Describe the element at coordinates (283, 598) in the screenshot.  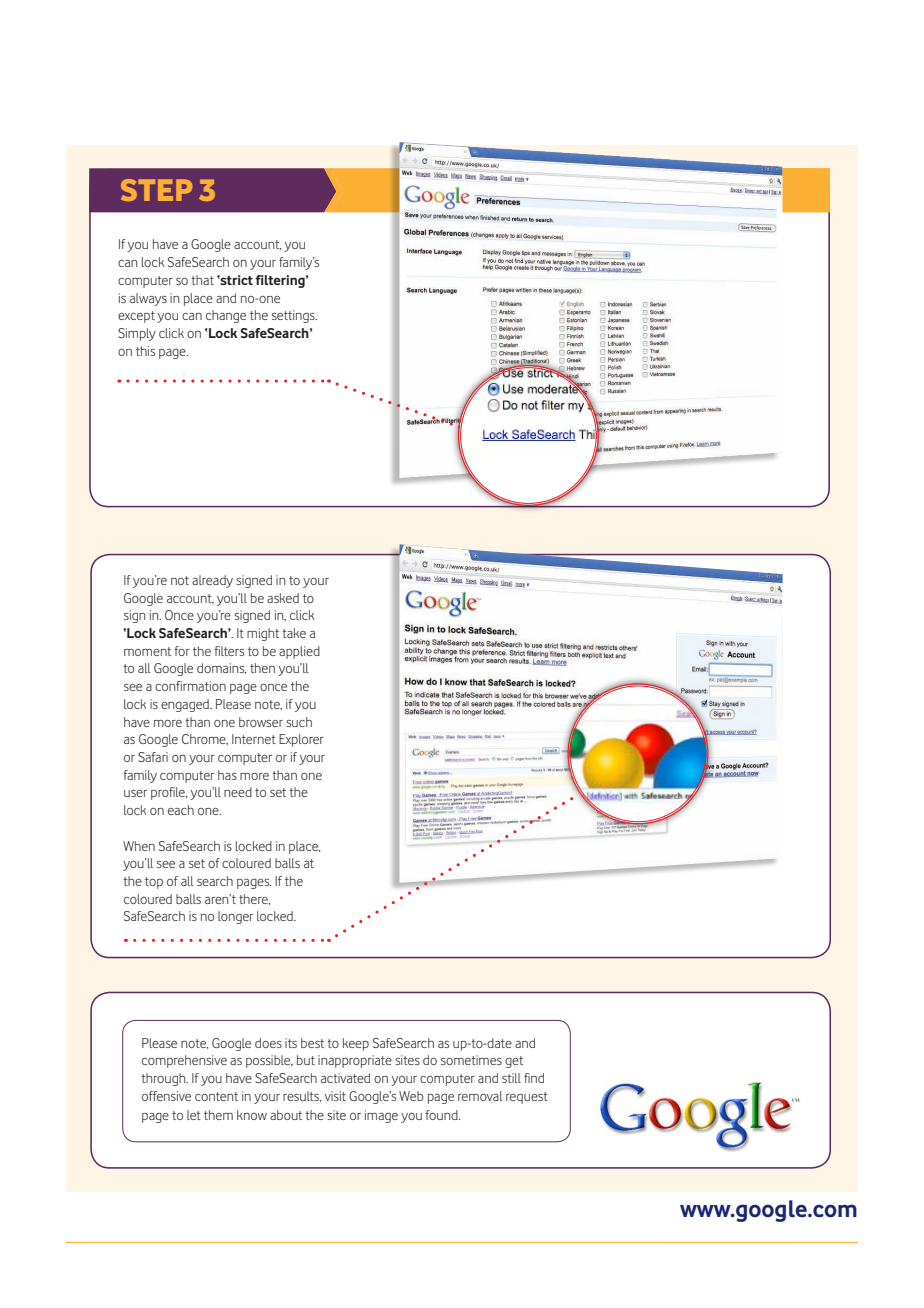
I see `asked` at that location.
